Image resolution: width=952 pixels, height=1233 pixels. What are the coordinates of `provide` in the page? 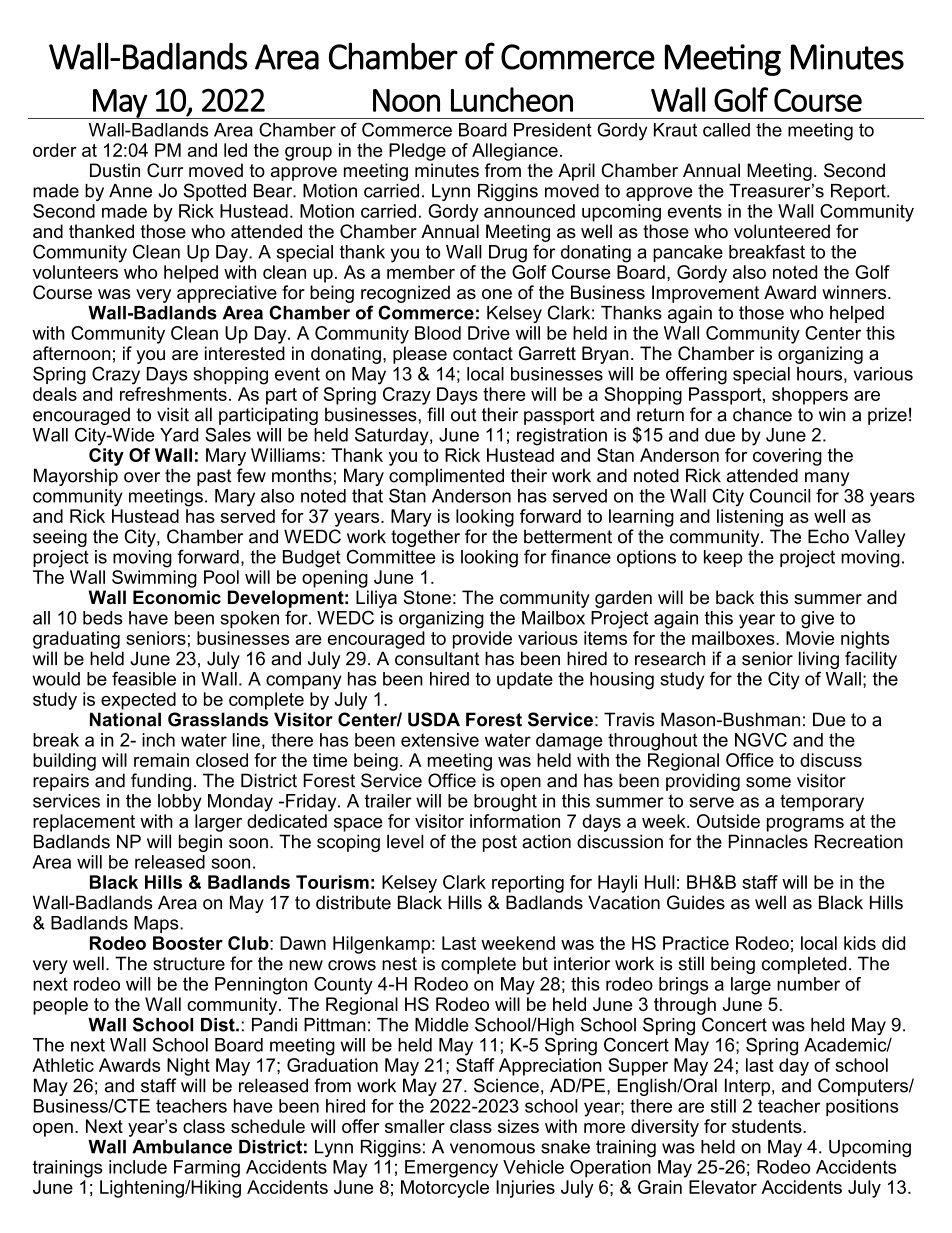 It's located at (482, 640).
